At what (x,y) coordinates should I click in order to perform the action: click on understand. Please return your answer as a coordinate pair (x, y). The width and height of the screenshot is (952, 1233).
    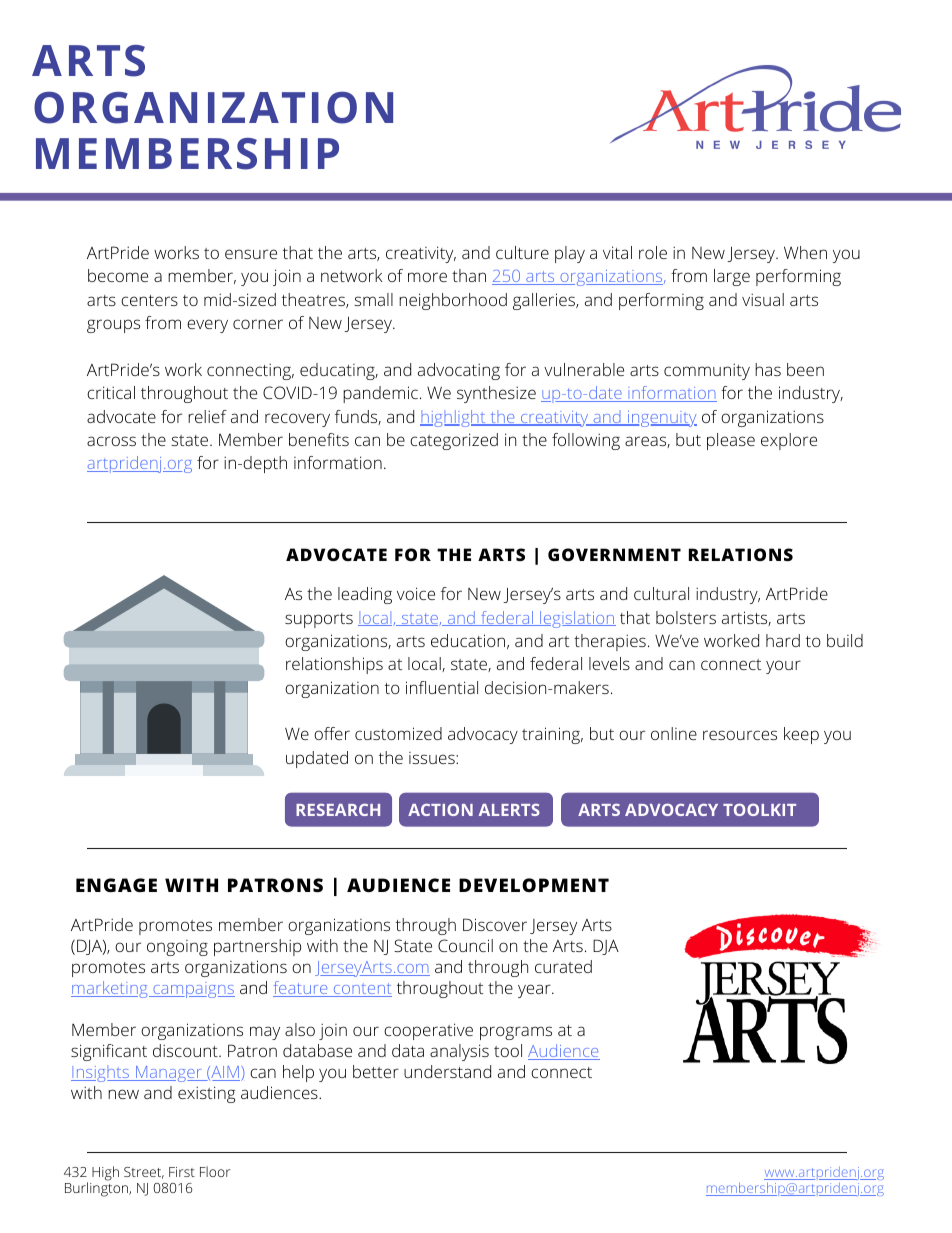
    Looking at the image, I should click on (447, 1071).
